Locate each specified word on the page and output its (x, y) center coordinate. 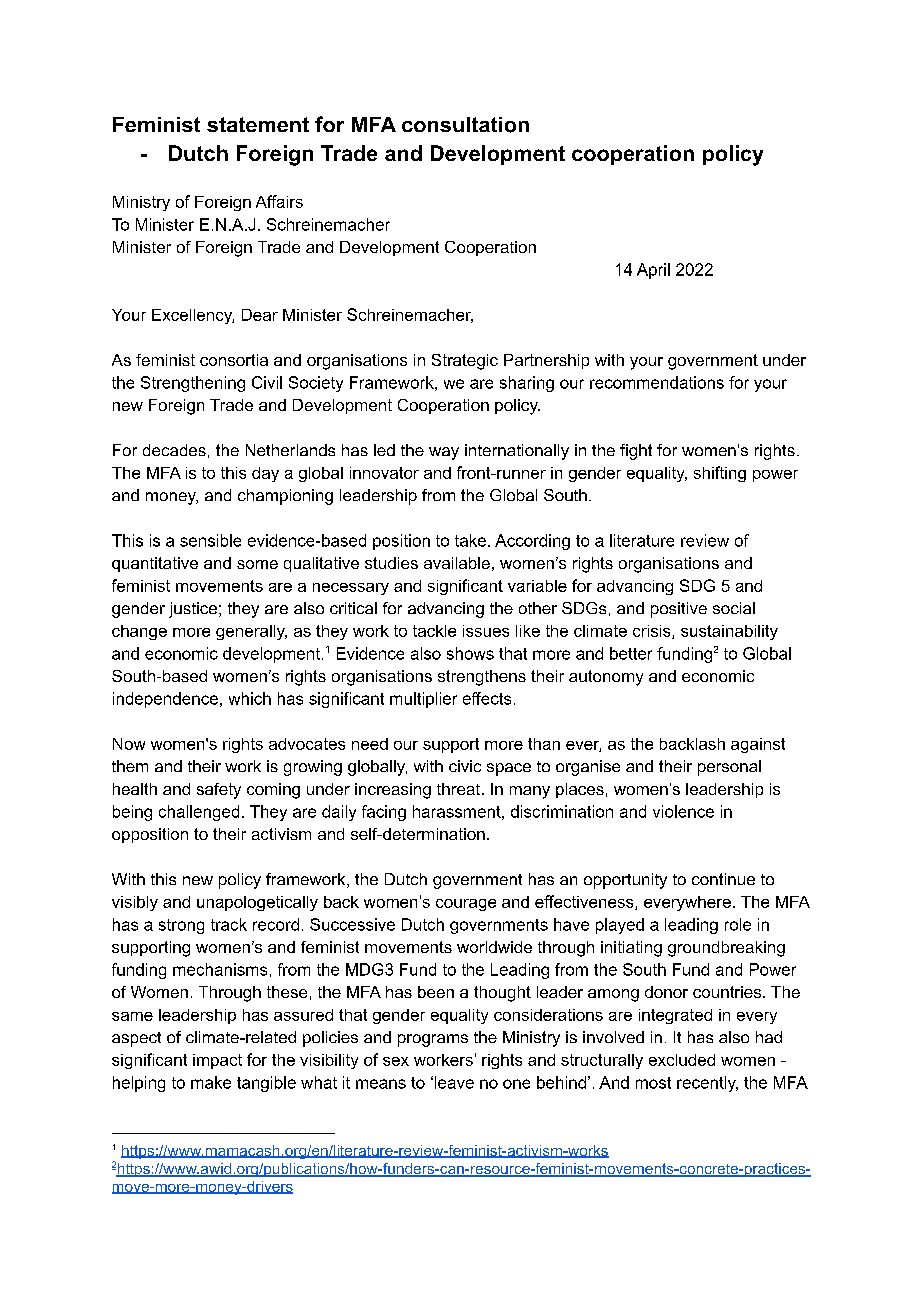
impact (217, 1061)
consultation (465, 125)
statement (258, 124)
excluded (682, 1060)
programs (433, 1040)
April (653, 271)
